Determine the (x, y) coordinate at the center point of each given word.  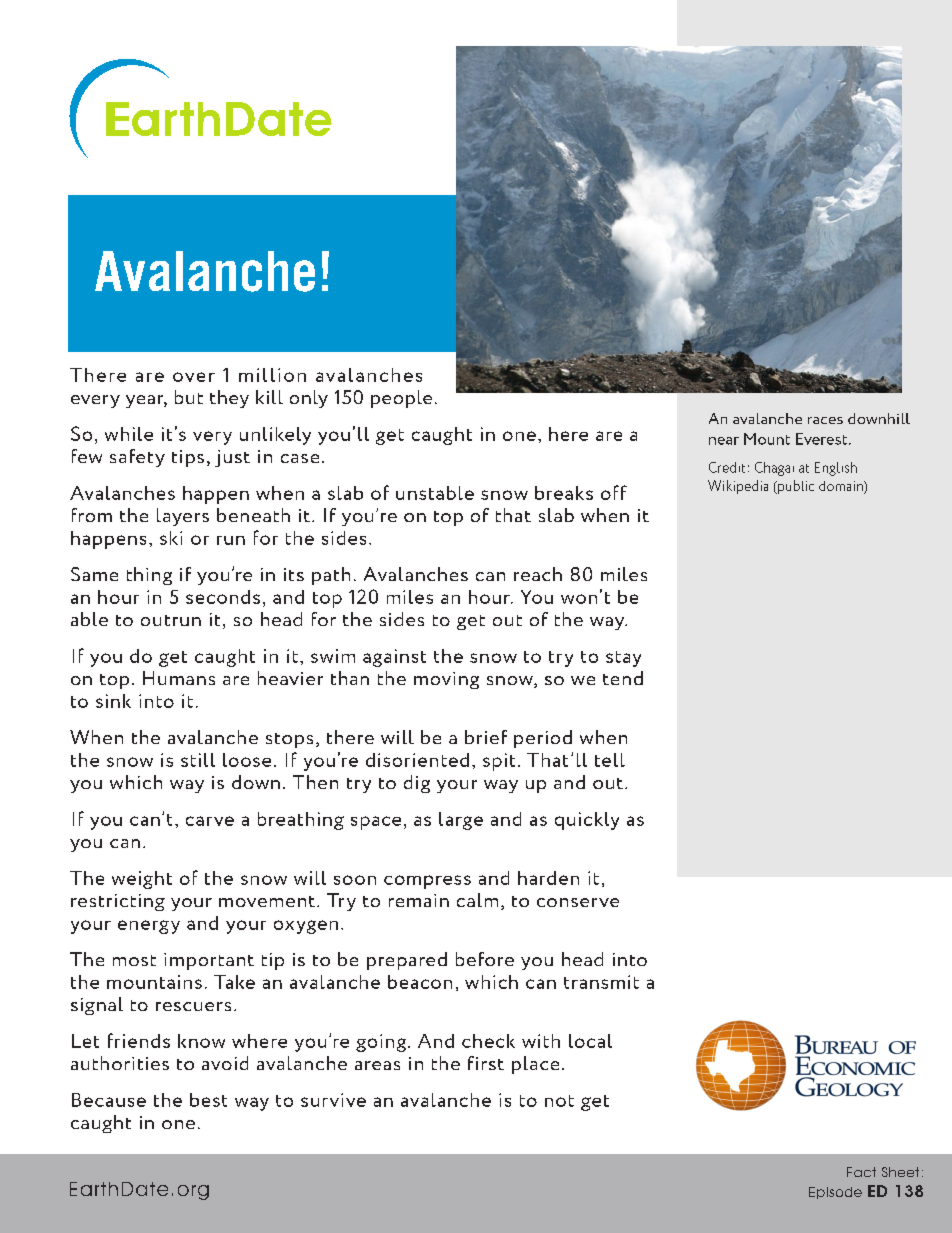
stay (623, 659)
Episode (835, 1193)
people (401, 399)
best (208, 1100)
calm (477, 900)
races (825, 420)
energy (149, 927)
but (189, 397)
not (559, 1101)
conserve (578, 902)
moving (446, 680)
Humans (179, 678)
